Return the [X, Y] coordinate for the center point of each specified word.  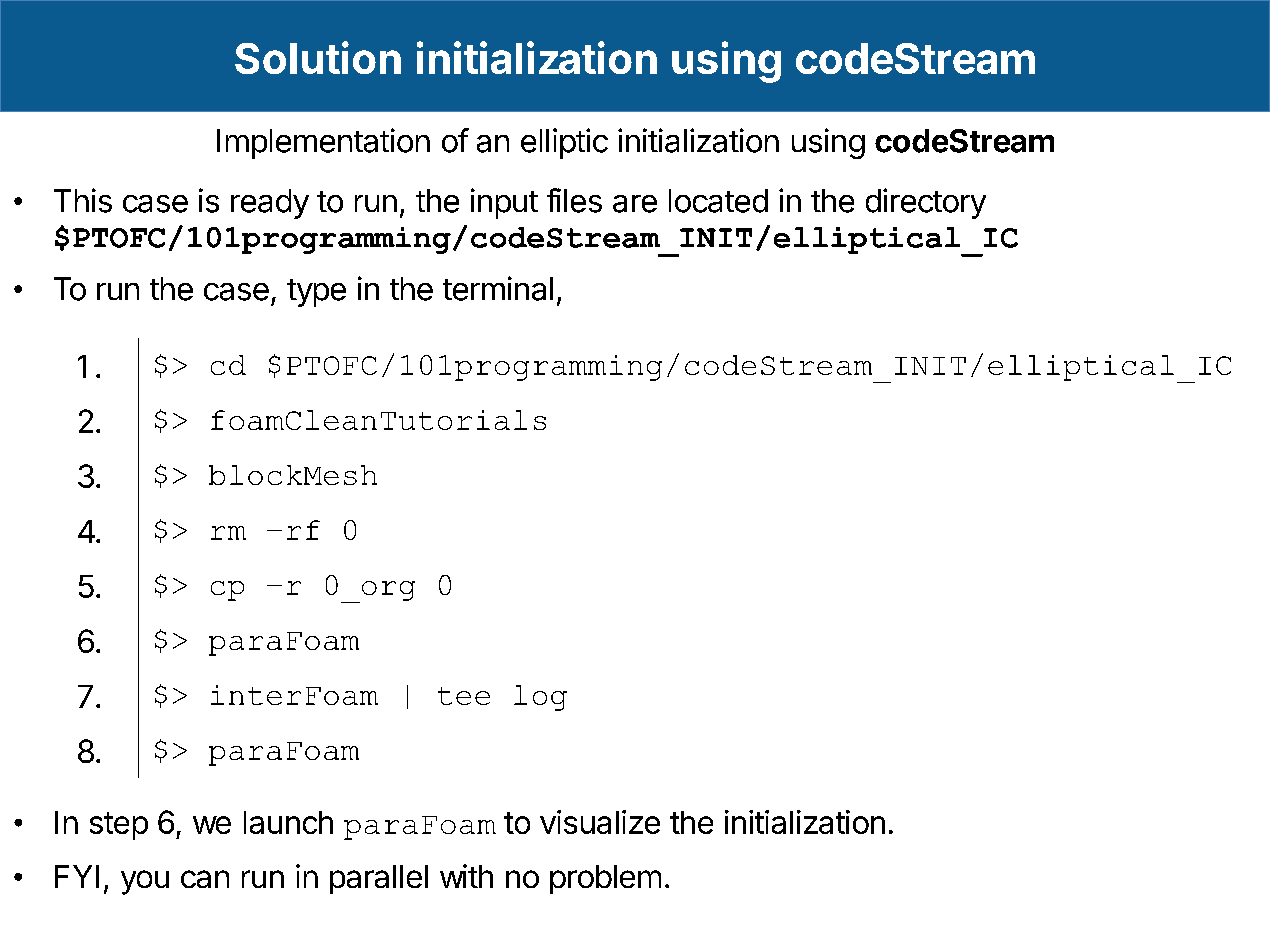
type [316, 293]
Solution [318, 57]
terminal [498, 288]
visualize [600, 822]
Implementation [323, 143]
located [718, 201]
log [540, 698]
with [466, 876]
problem [605, 879]
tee [464, 696]
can [205, 879]
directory [926, 203]
